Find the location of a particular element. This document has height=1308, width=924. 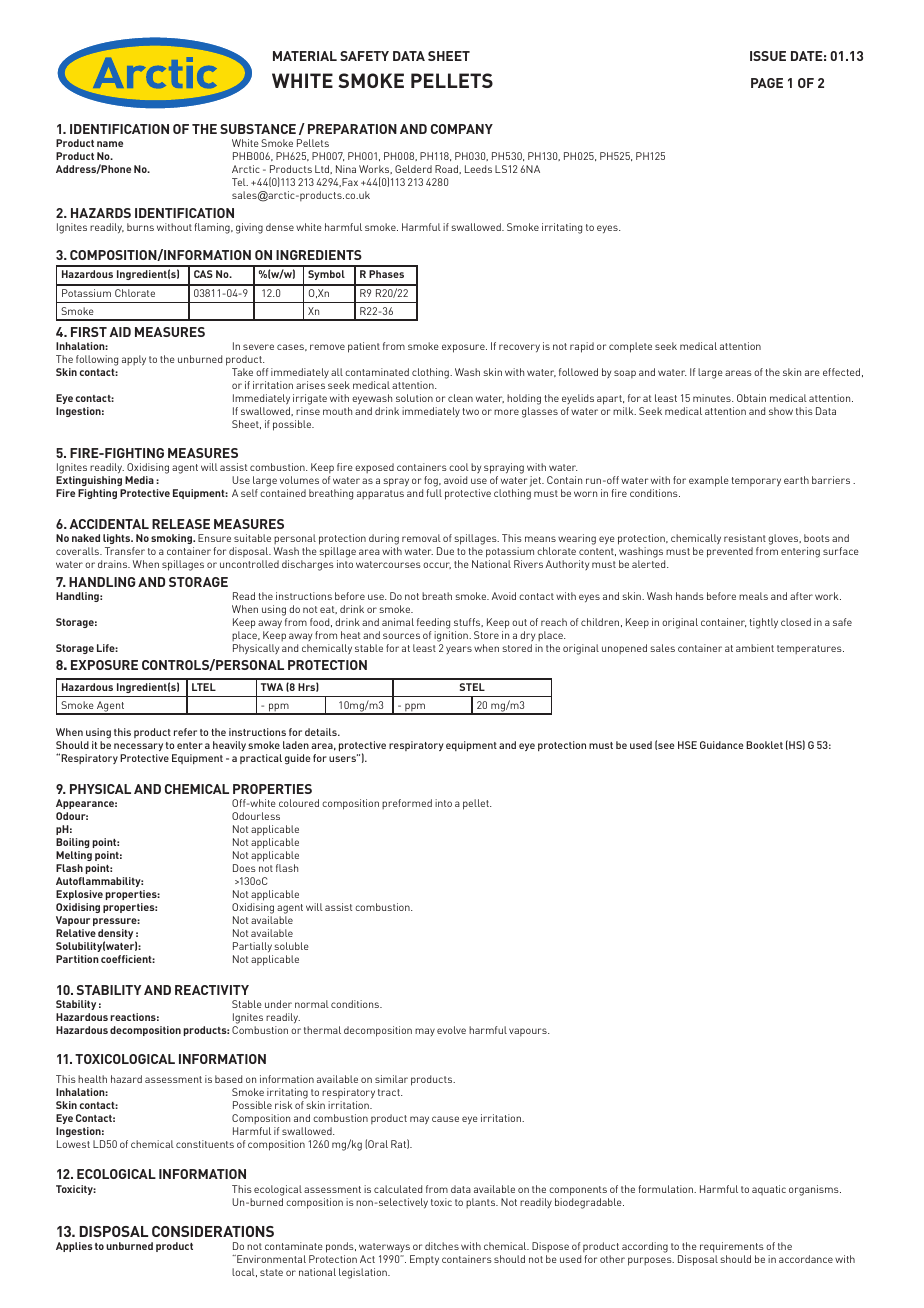

COMPANY is located at coordinates (462, 129).
